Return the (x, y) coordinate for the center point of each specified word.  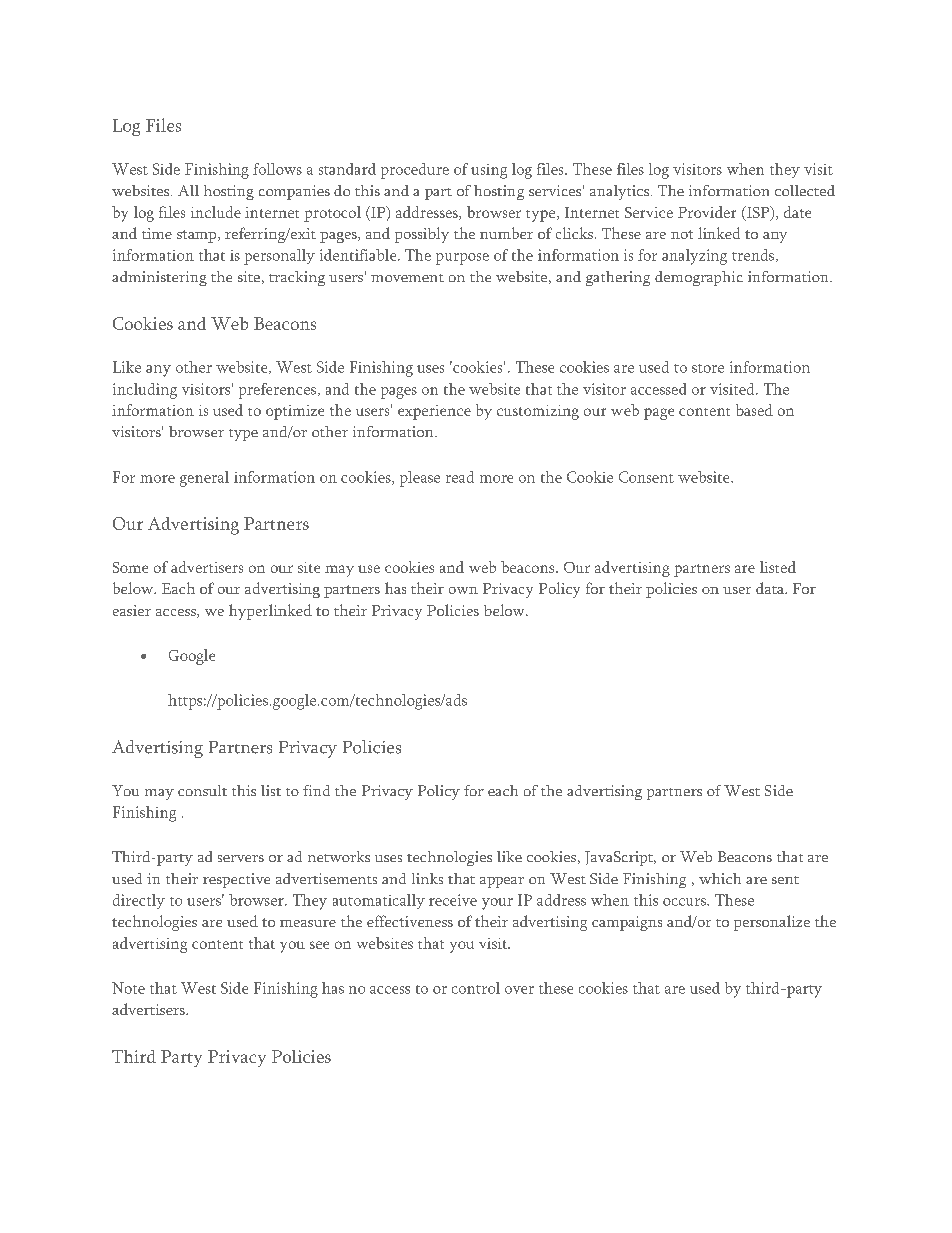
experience (434, 412)
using (489, 171)
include (216, 212)
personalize (772, 923)
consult (202, 790)
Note (128, 988)
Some (130, 567)
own (463, 590)
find (316, 790)
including (145, 391)
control (476, 988)
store (708, 368)
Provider (707, 212)
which (720, 878)
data (771, 588)
